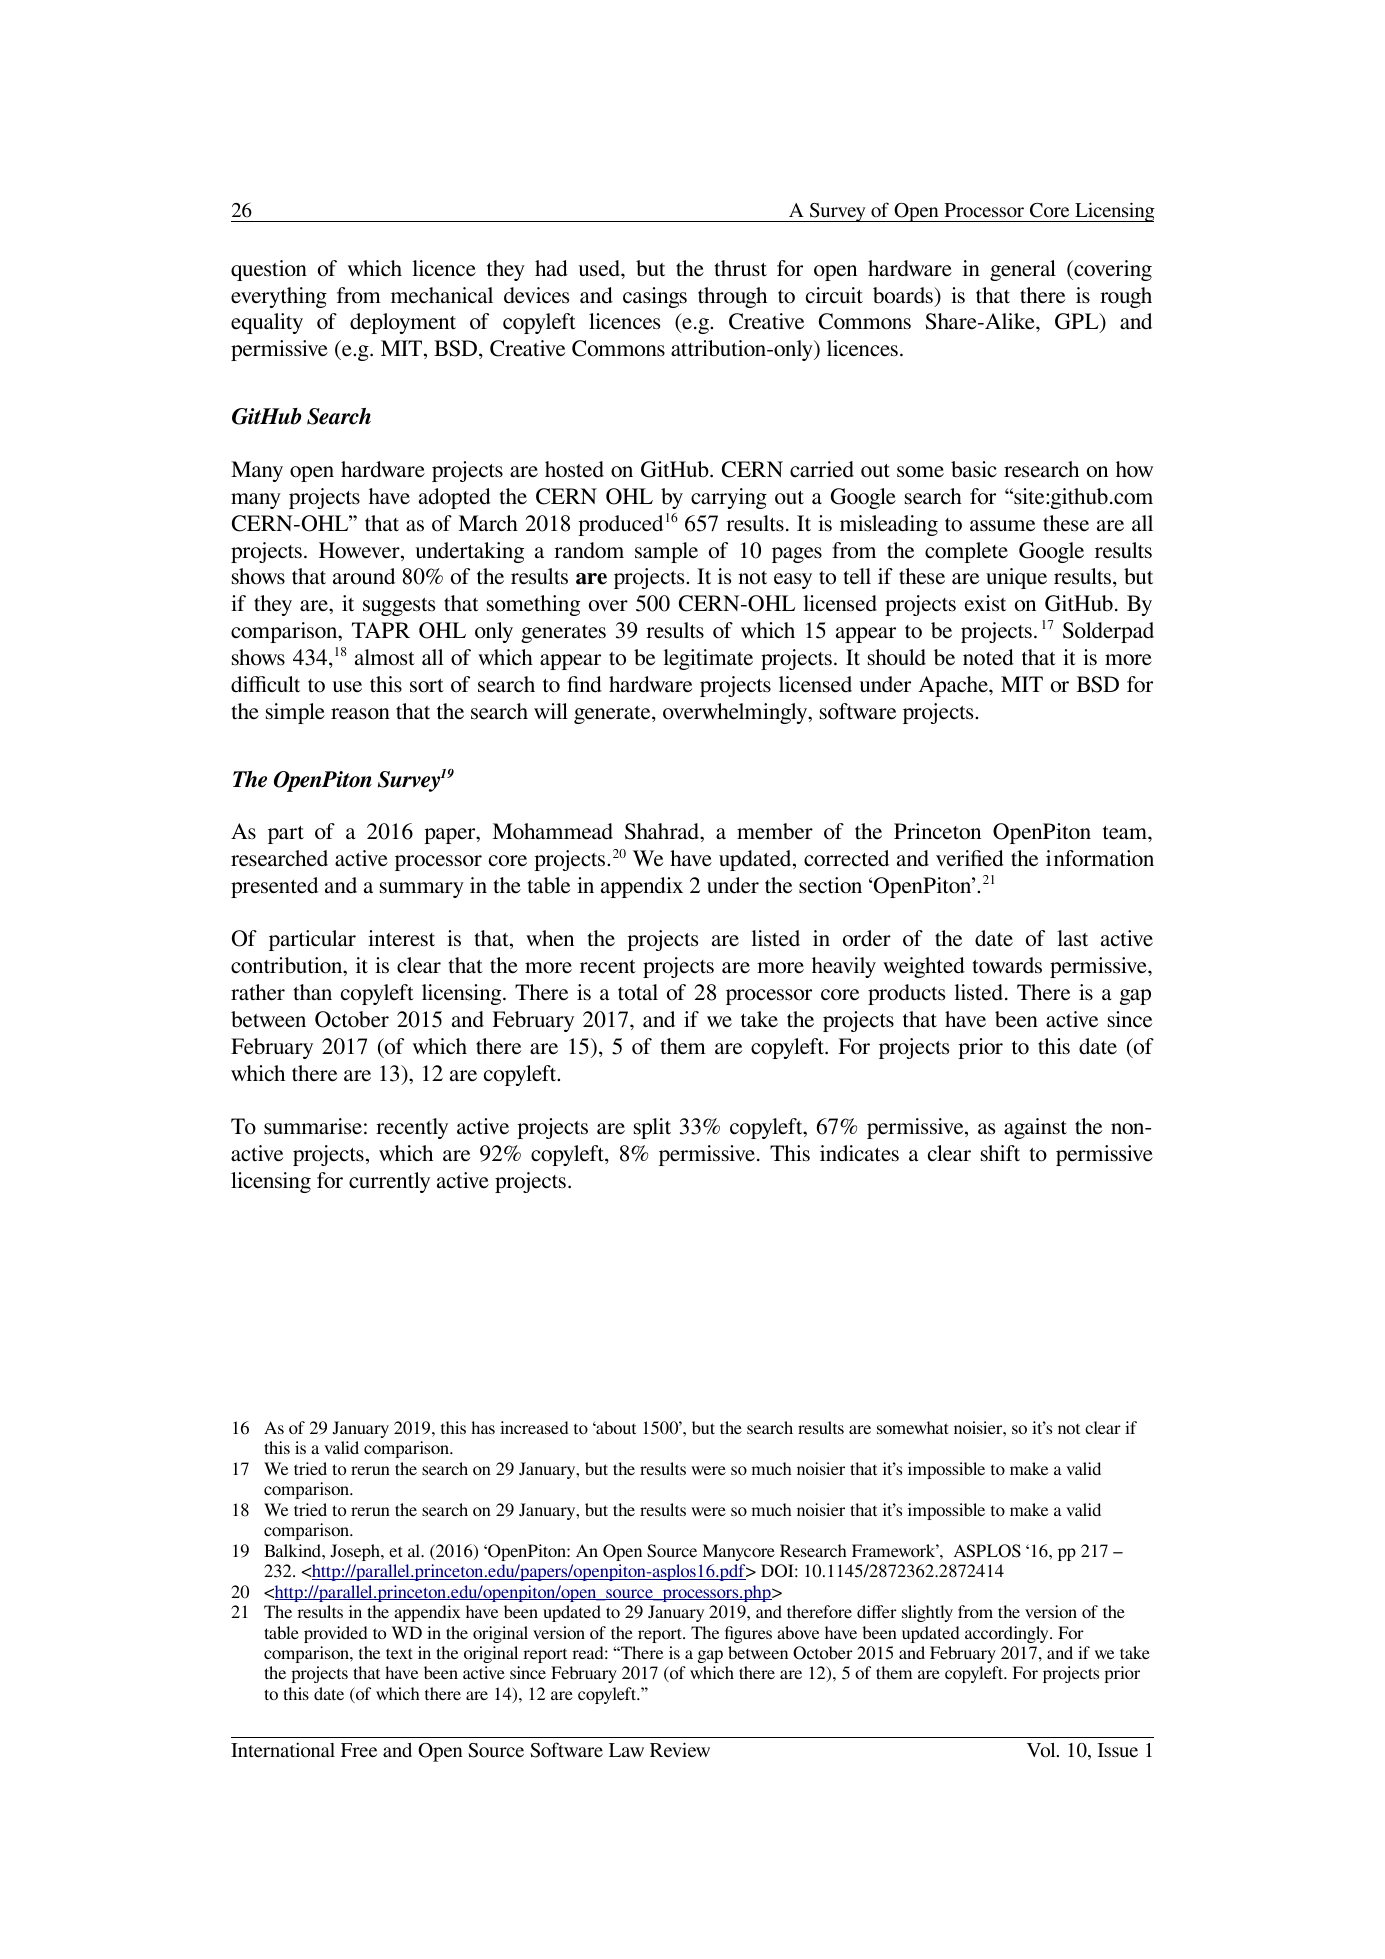 The image size is (1385, 1959). I want to click on Vol, so click(1042, 1750).
